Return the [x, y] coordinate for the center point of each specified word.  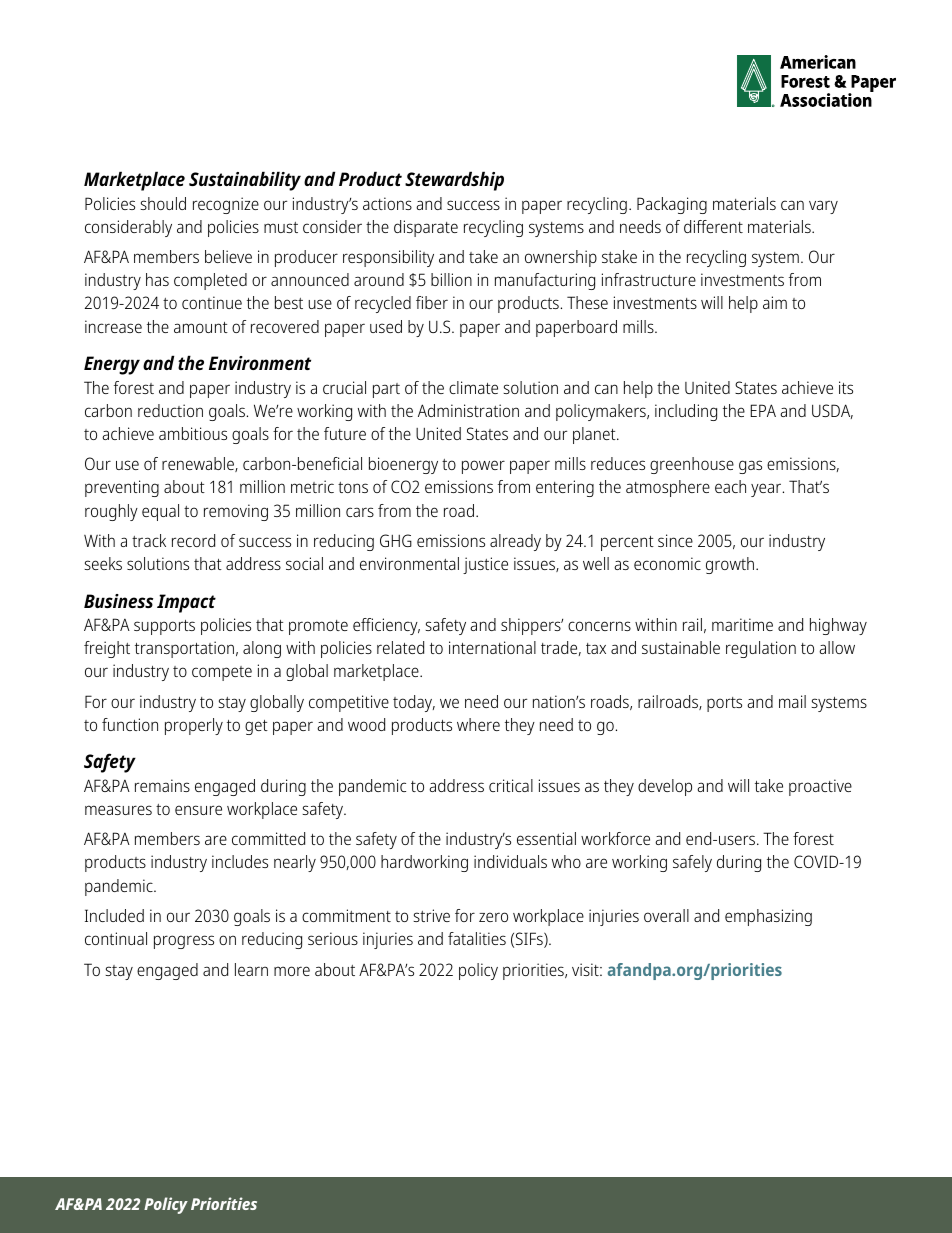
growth [730, 565]
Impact [186, 603]
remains [162, 785]
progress [184, 942]
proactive [820, 787]
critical [511, 785]
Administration [468, 410]
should [163, 203]
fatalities [477, 938]
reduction [170, 410]
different [713, 226]
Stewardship [454, 181]
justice [485, 565]
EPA [763, 410]
